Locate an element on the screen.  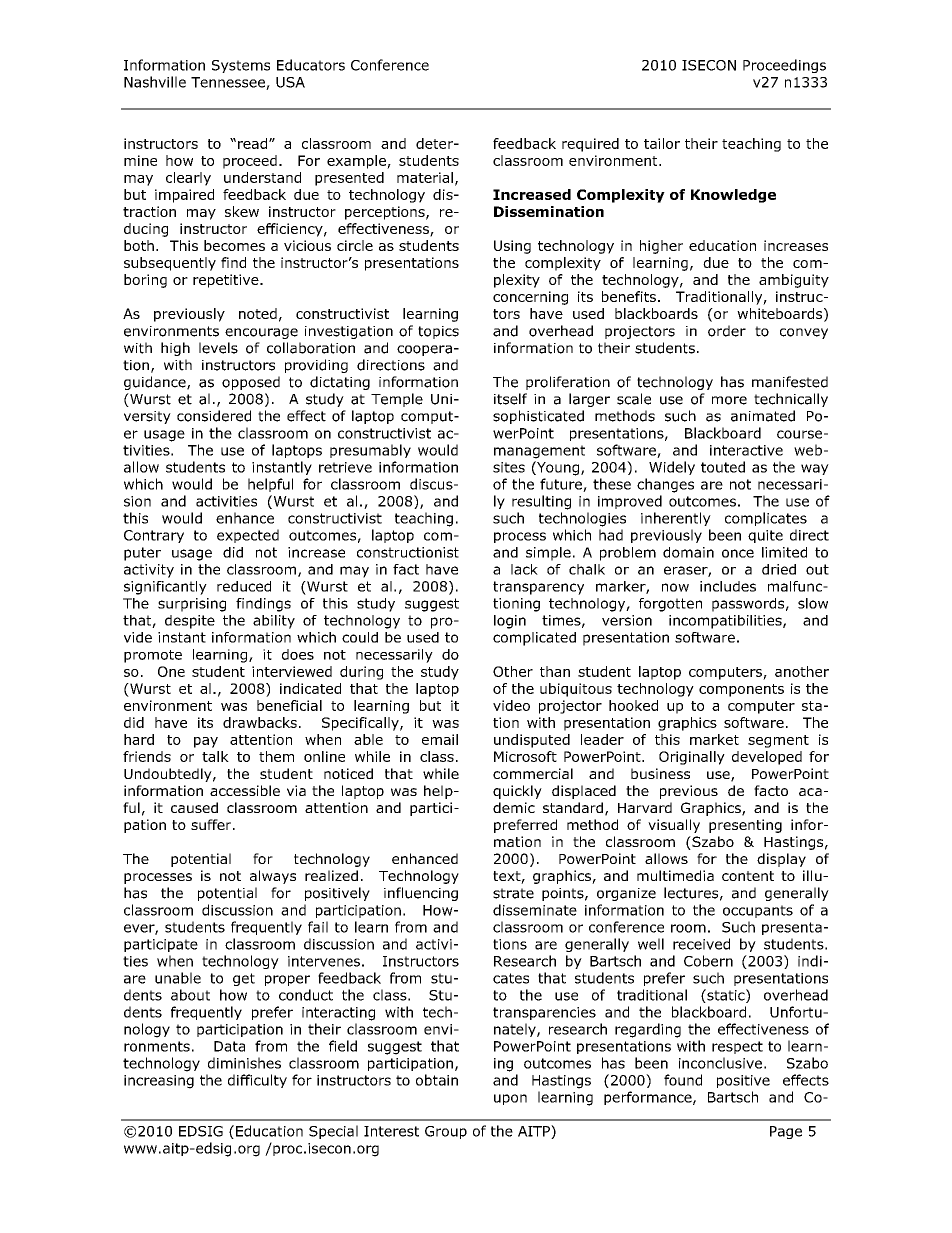
tailor is located at coordinates (662, 143).
